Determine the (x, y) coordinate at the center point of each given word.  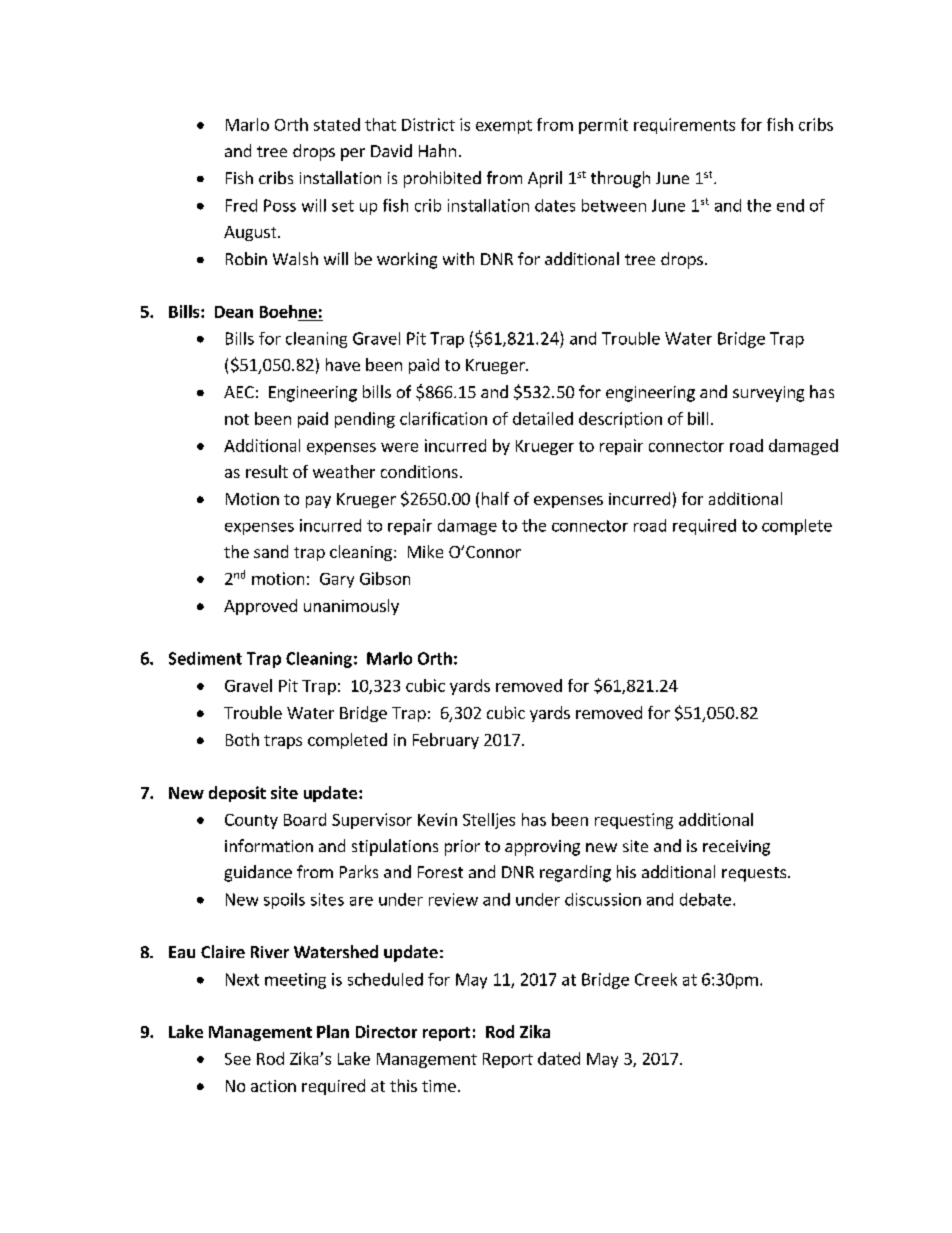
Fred (241, 205)
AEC (239, 392)
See (238, 1059)
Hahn (437, 150)
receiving (736, 848)
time (439, 1086)
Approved (260, 607)
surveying (768, 394)
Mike (425, 551)
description (620, 420)
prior (462, 848)
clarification (443, 418)
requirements (684, 126)
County (251, 821)
